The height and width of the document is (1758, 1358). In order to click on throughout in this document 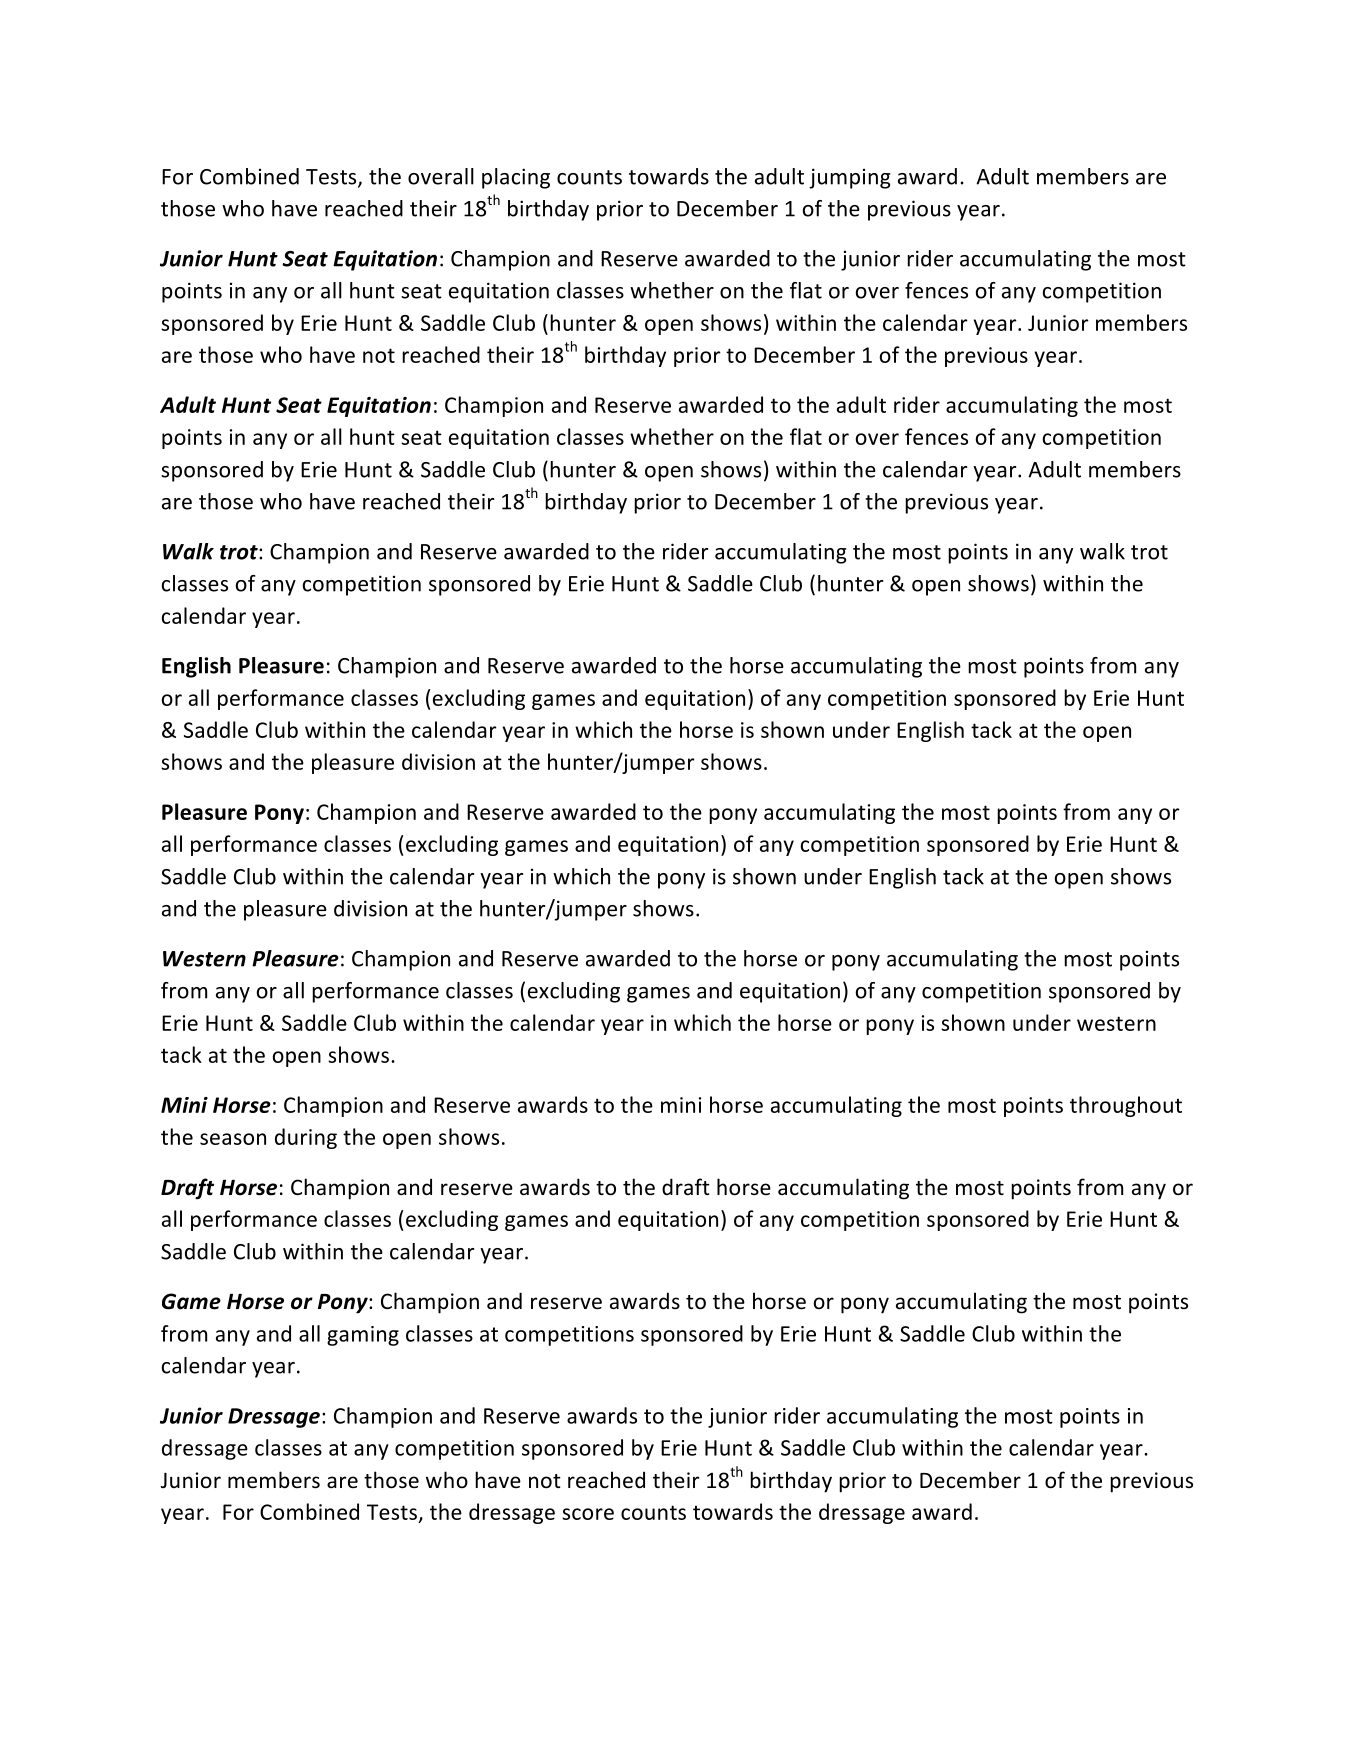, I will do `click(1126, 1106)`.
